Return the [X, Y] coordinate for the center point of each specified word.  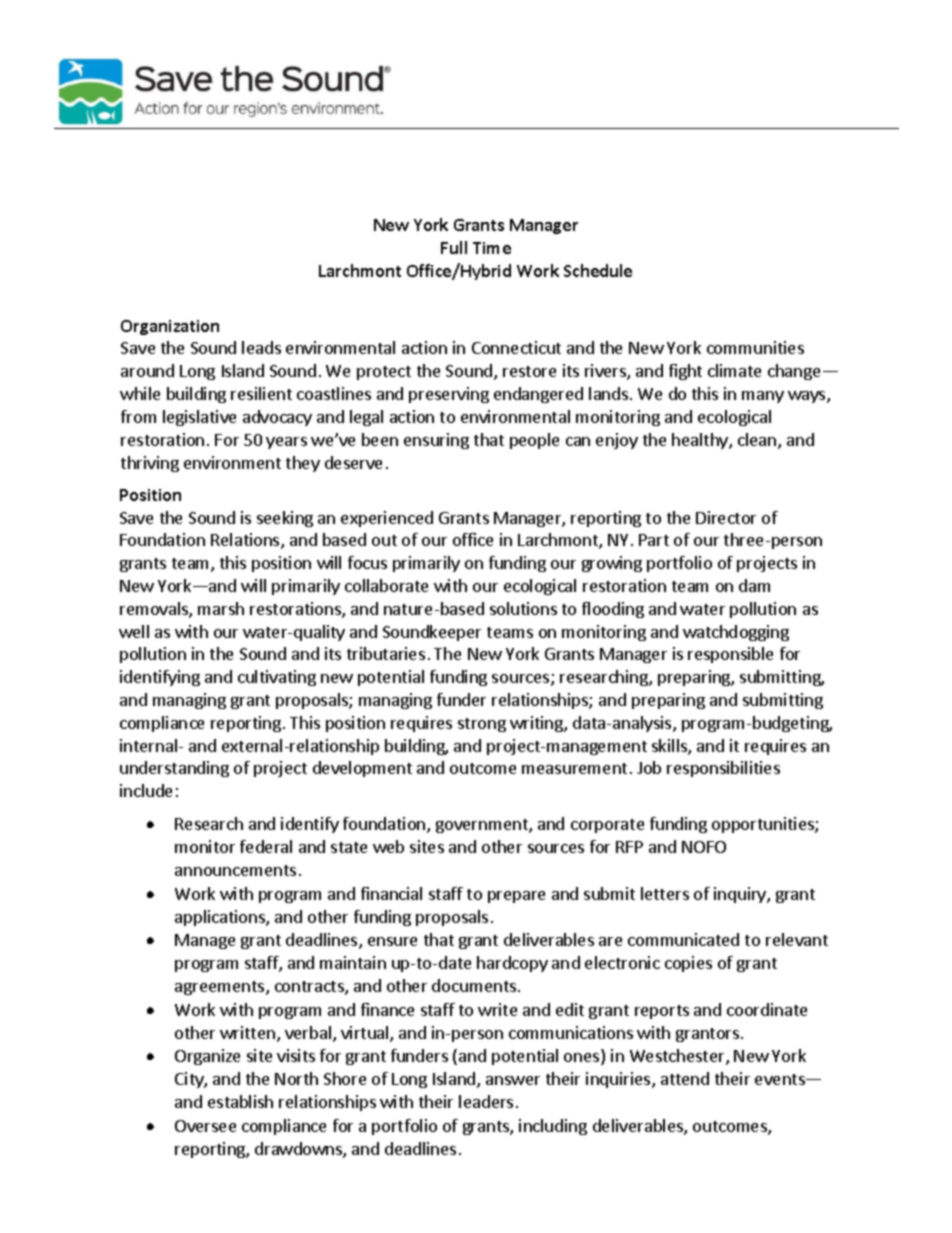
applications [221, 918]
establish [240, 1101]
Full [454, 247]
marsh [221, 608]
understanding [174, 769]
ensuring [436, 441]
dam [754, 585]
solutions [523, 608]
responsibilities [723, 769]
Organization [170, 327]
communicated [683, 939]
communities [755, 347]
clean [758, 441]
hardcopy [512, 964]
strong [482, 725]
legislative [199, 418]
